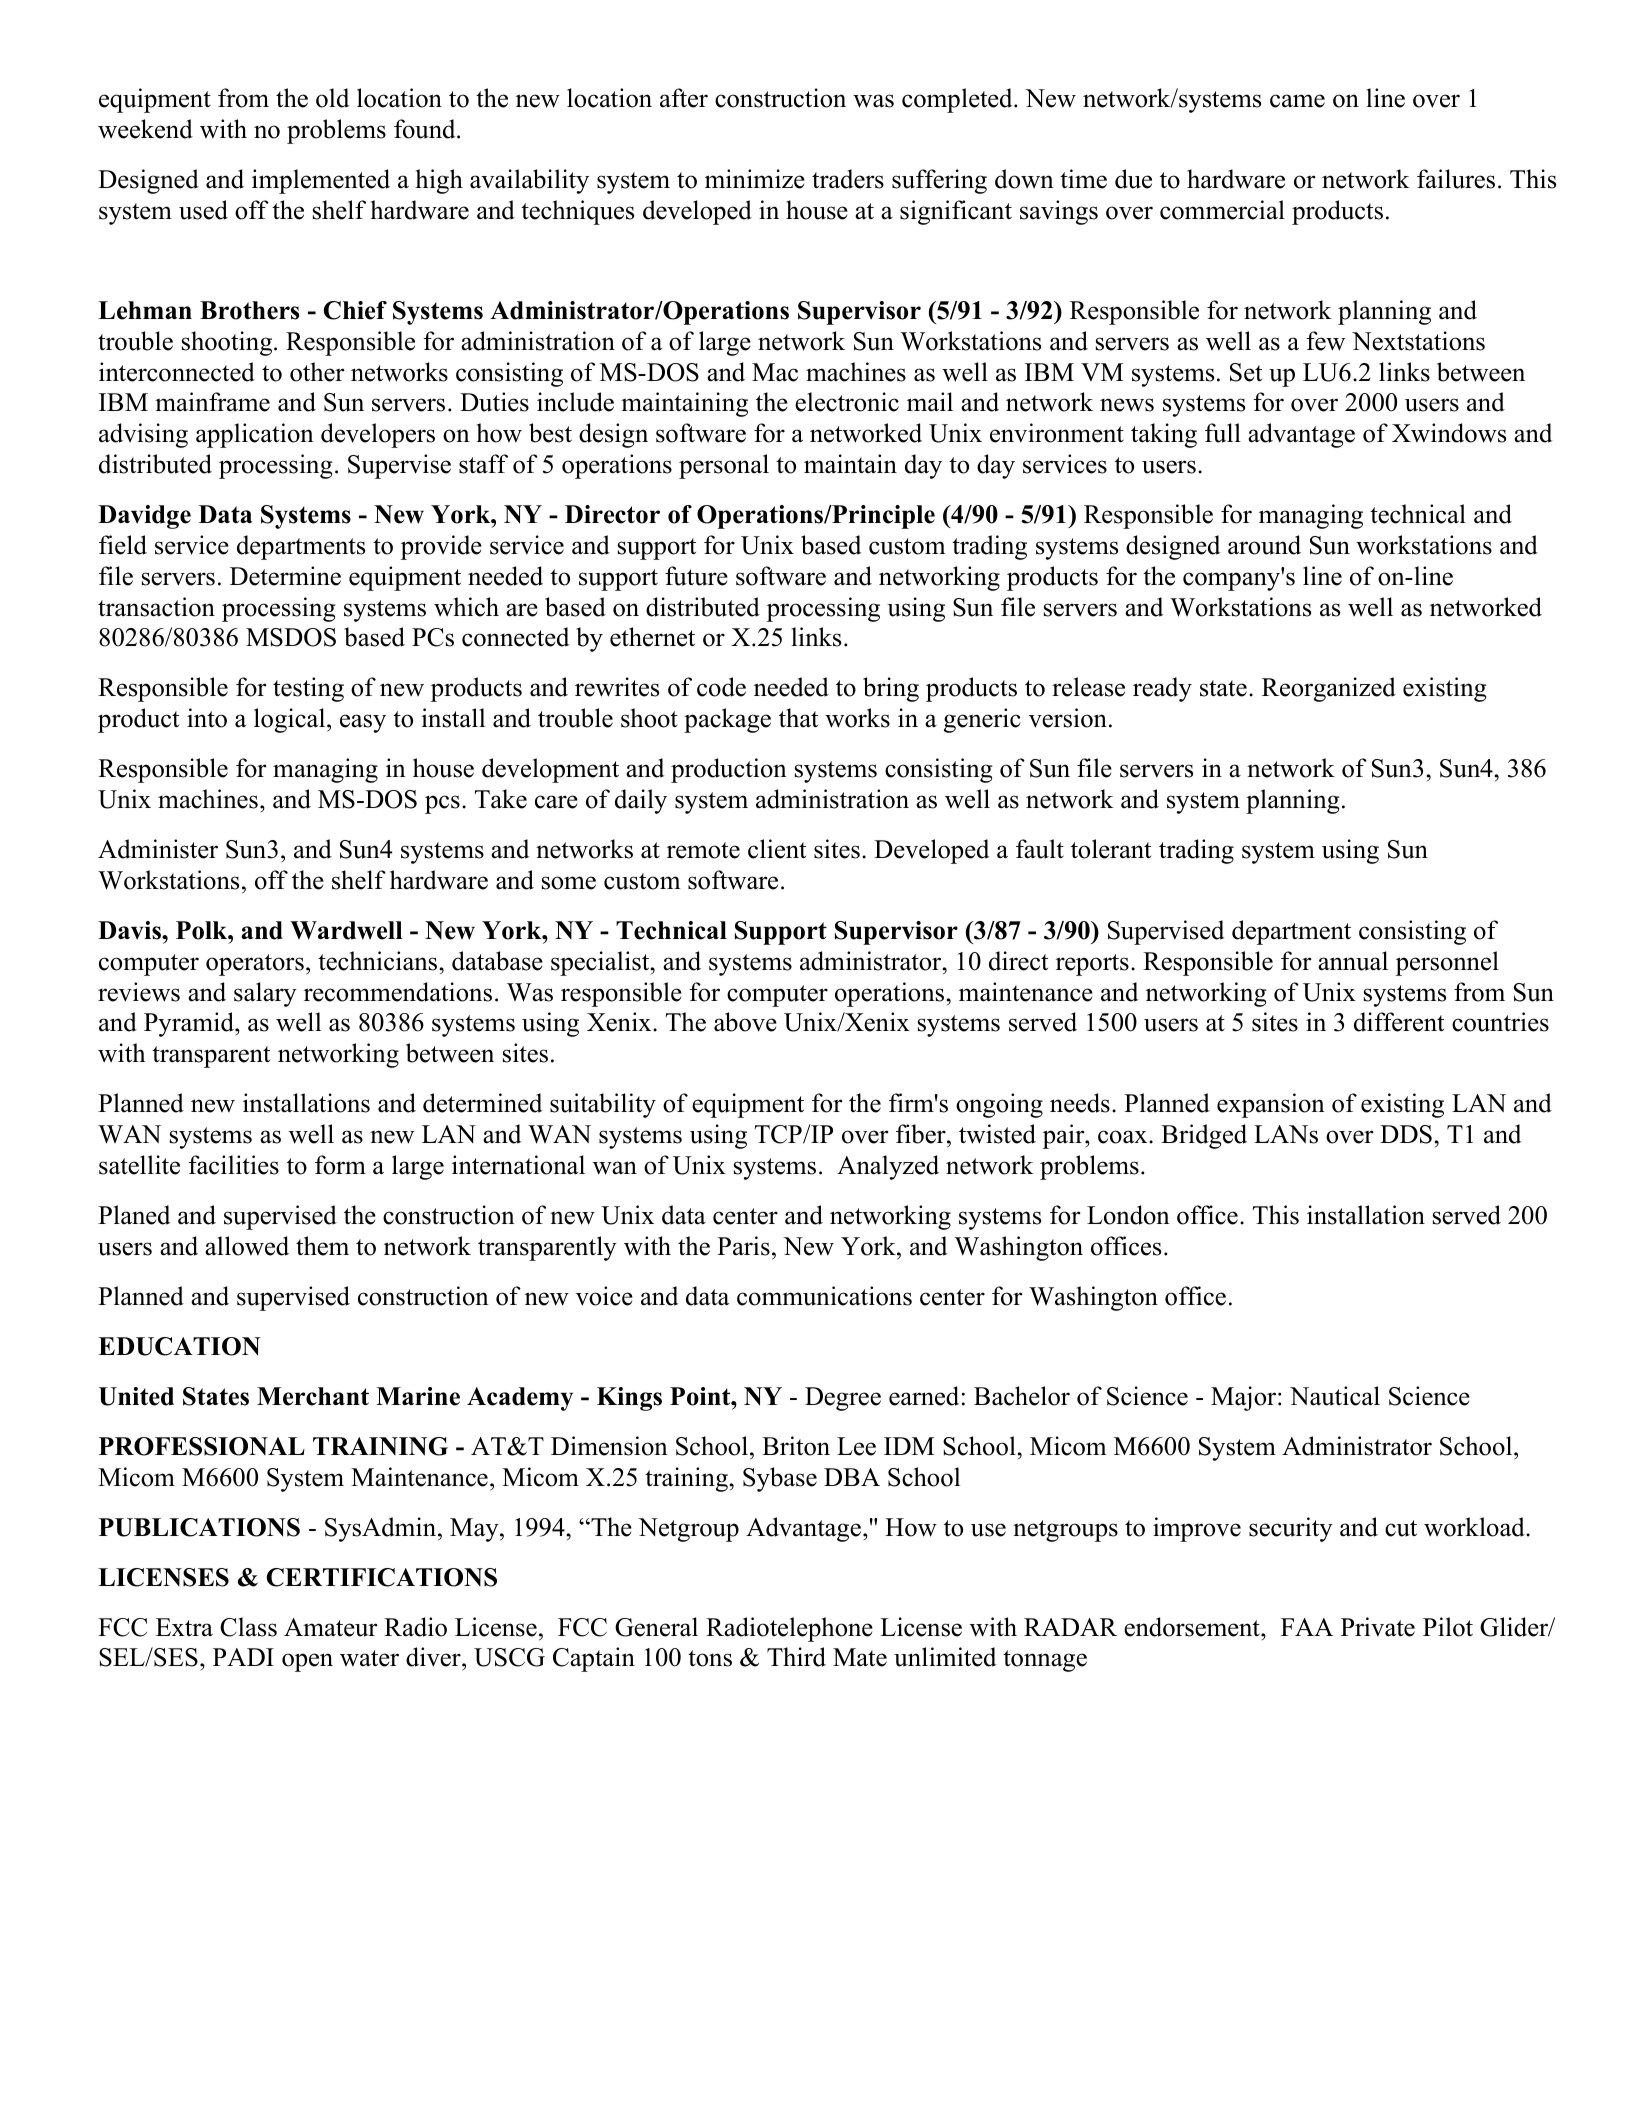 This screenshot has width=1633, height=2113. Describe the element at coordinates (1329, 689) in the screenshot. I see `Reorganized` at that location.
